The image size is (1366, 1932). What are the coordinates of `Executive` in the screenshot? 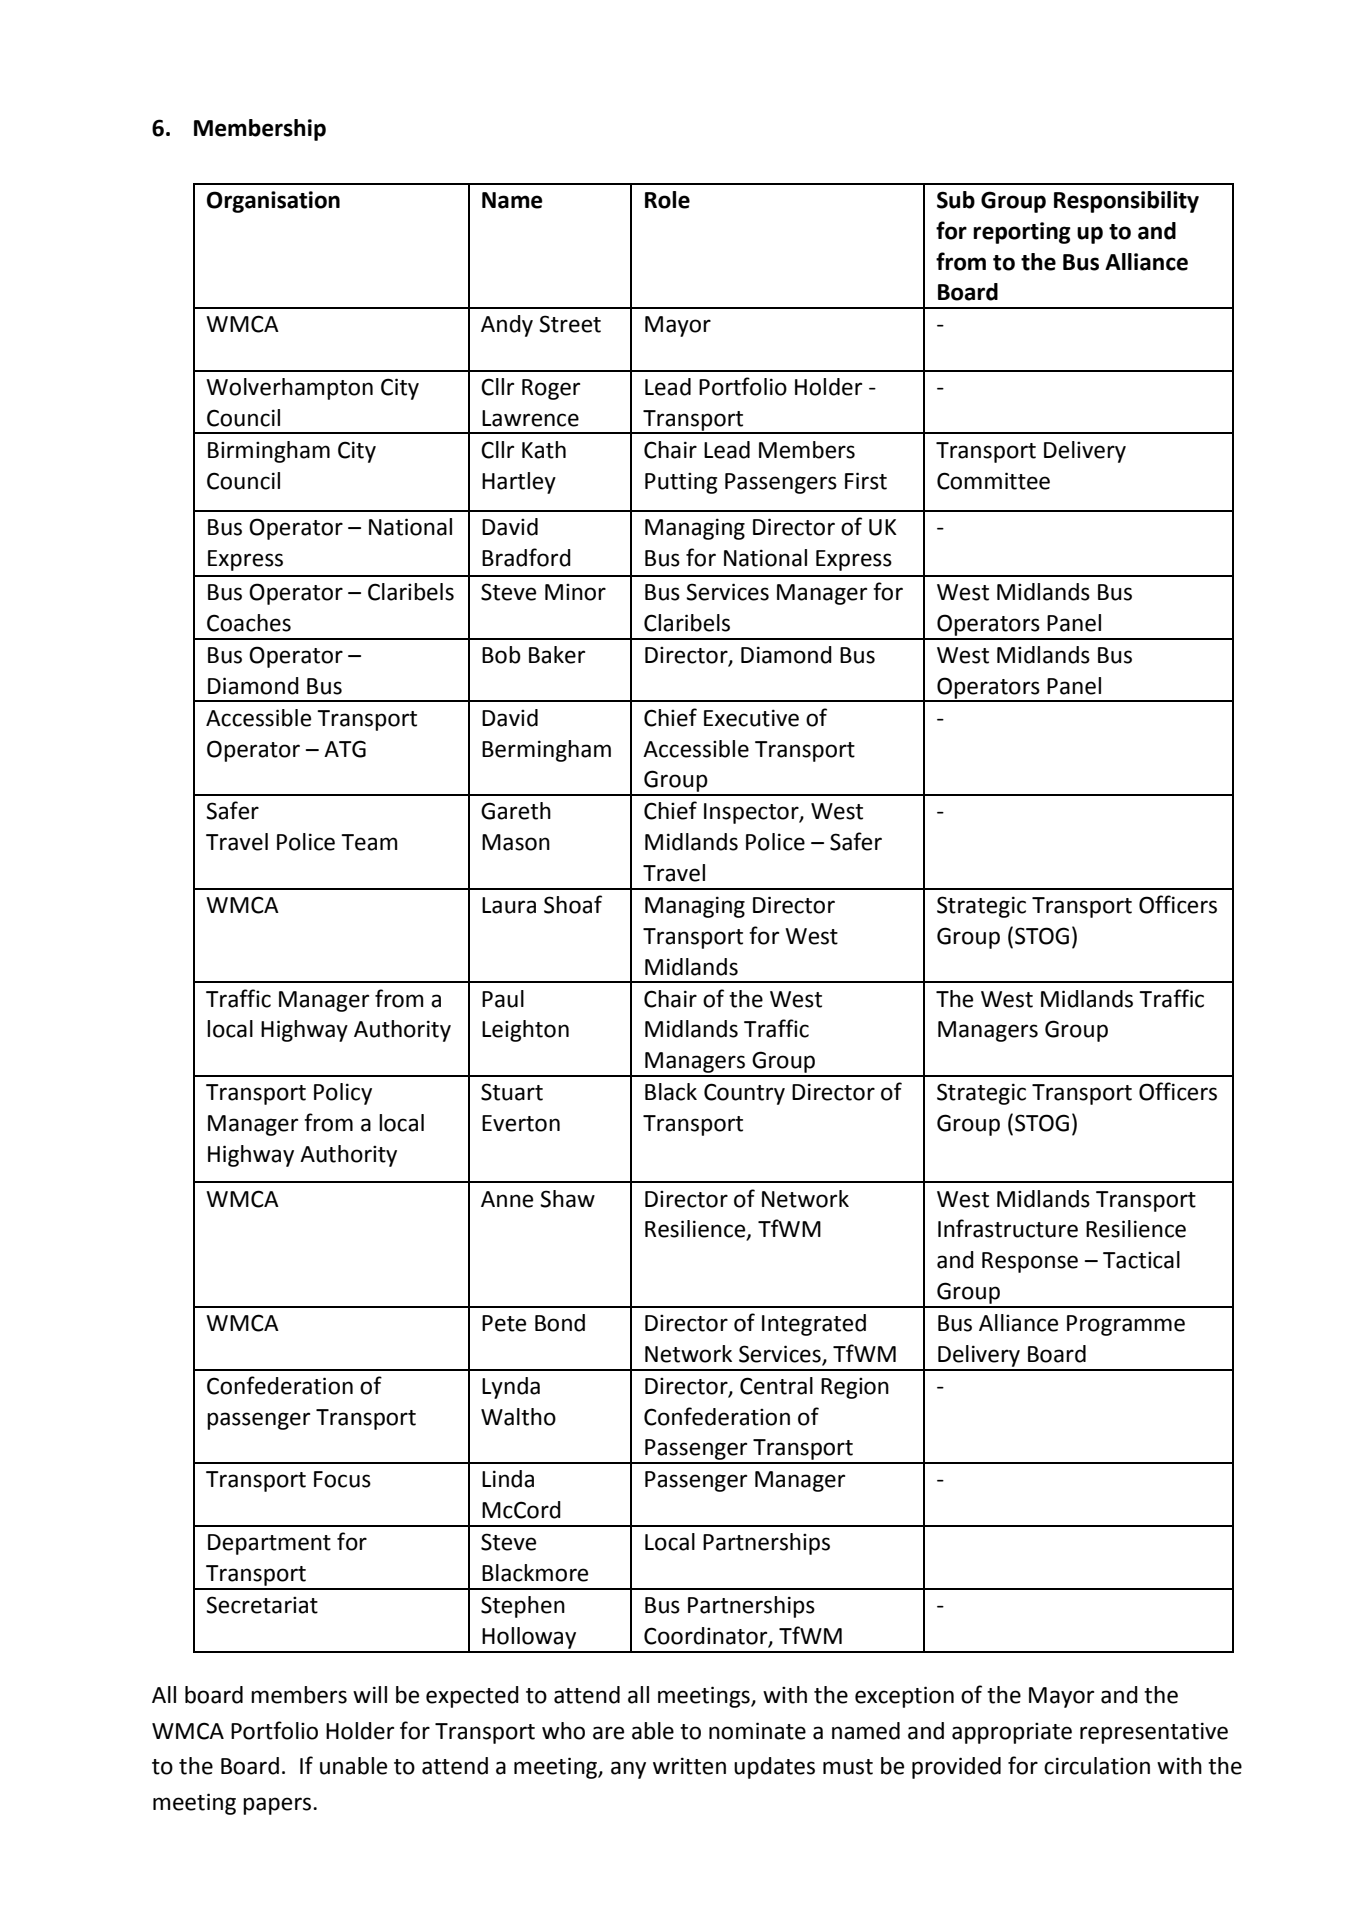 It's located at (751, 718).
